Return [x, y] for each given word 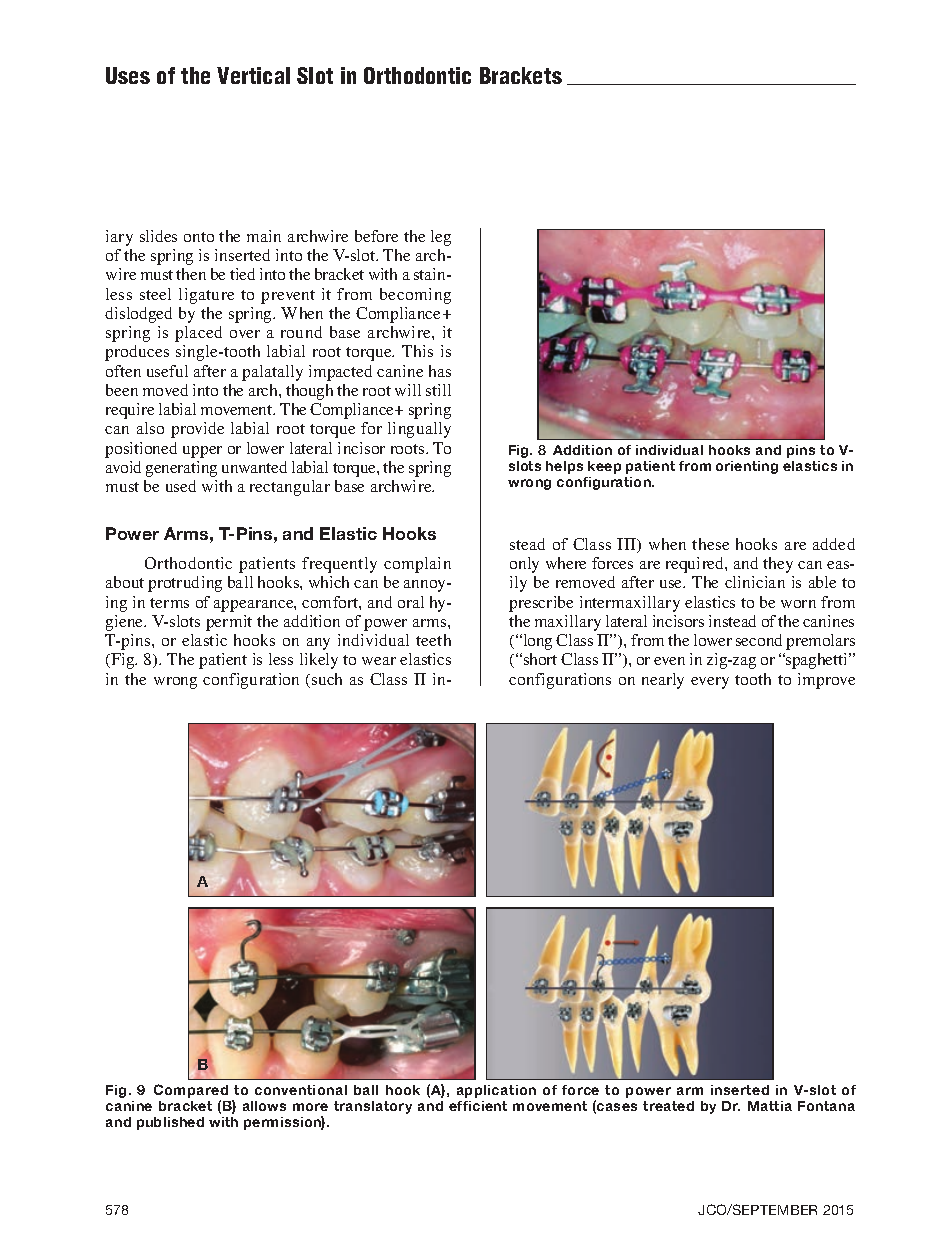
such [327, 679]
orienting [747, 467]
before [376, 236]
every [710, 683]
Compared [191, 1092]
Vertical [253, 75]
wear [379, 661]
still [438, 390]
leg [441, 238]
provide [197, 430]
